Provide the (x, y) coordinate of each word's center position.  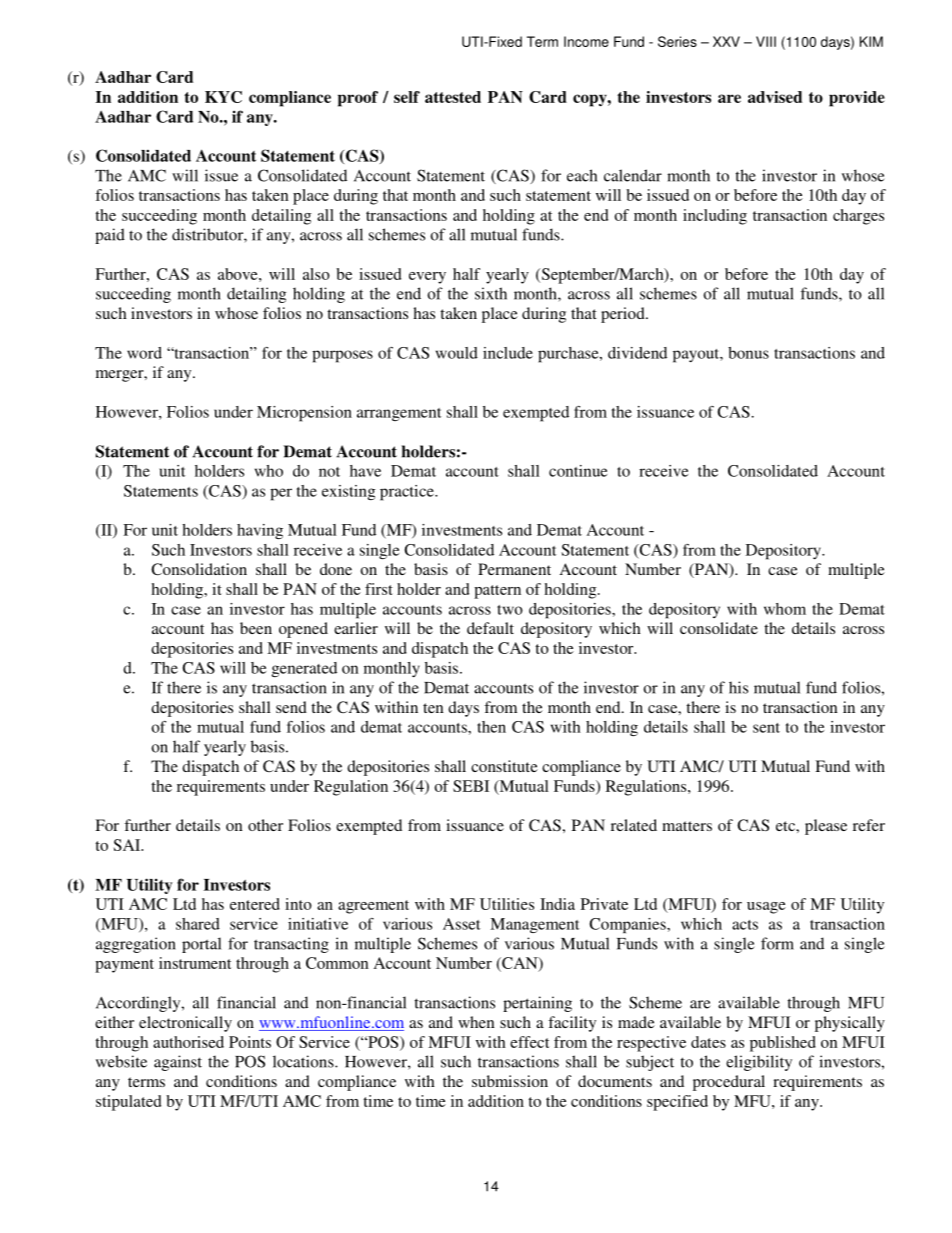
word (144, 353)
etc (786, 826)
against (178, 1063)
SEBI (471, 786)
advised (775, 97)
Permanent (514, 569)
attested (453, 97)
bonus (748, 353)
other (265, 825)
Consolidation (199, 569)
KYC (223, 97)
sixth (491, 293)
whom (785, 609)
